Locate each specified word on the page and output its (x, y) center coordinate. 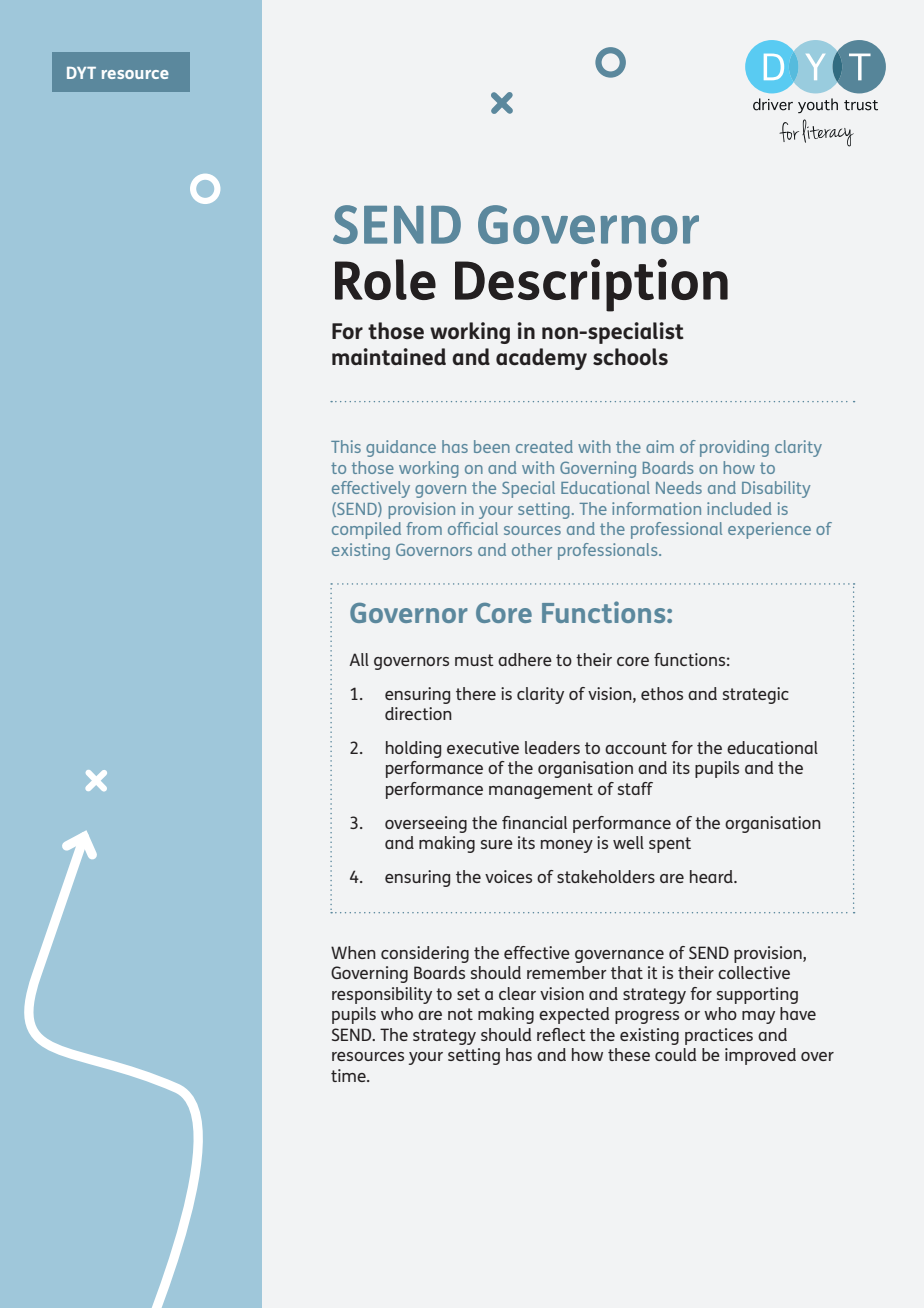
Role (385, 279)
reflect (561, 1034)
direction (418, 713)
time (349, 1075)
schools (630, 356)
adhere (525, 659)
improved (760, 1056)
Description (591, 285)
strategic (756, 695)
